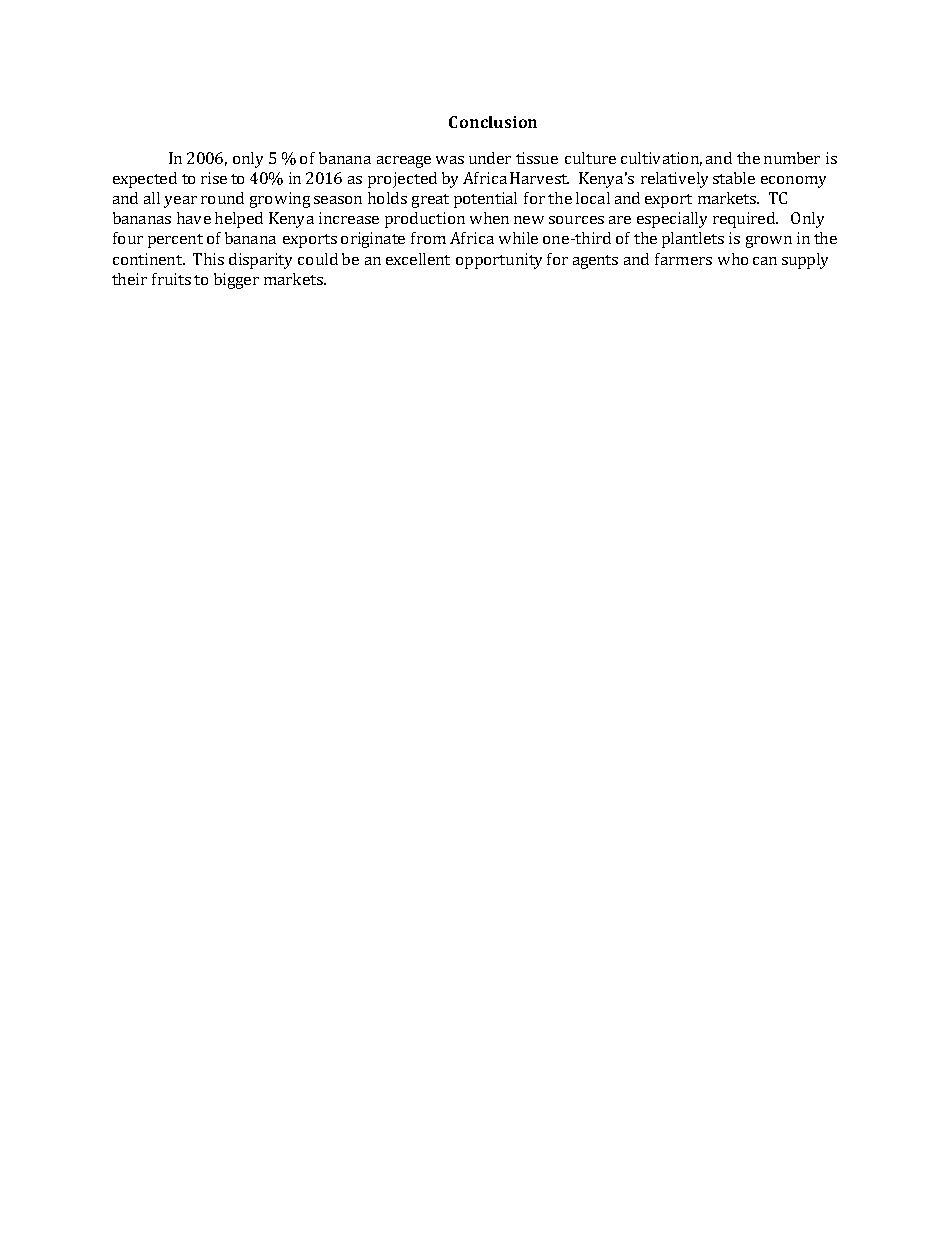  I want to click on under, so click(490, 158).
